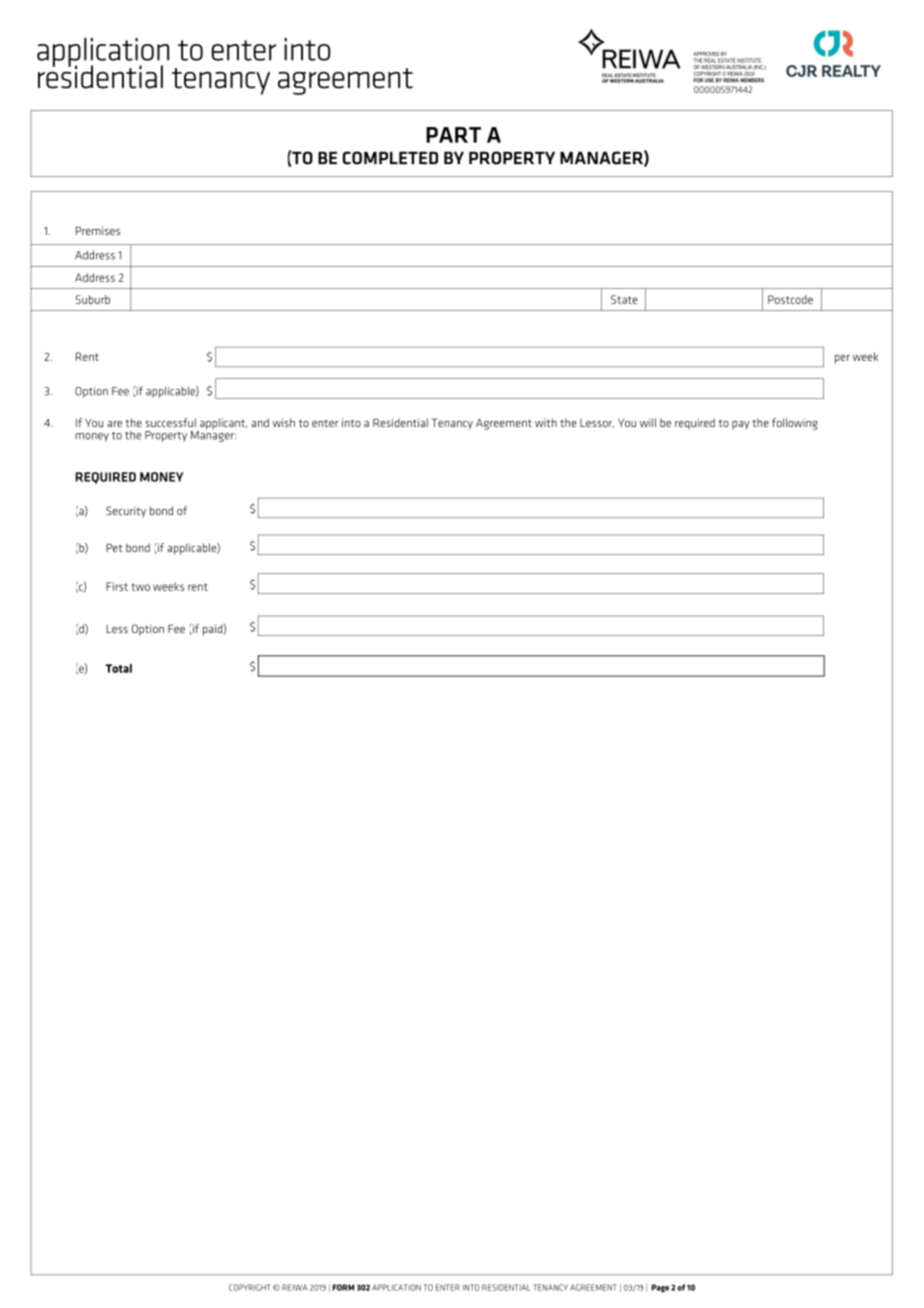 The image size is (924, 1308). What do you see at coordinates (98, 230) in the document?
I see `Premises` at bounding box center [98, 230].
